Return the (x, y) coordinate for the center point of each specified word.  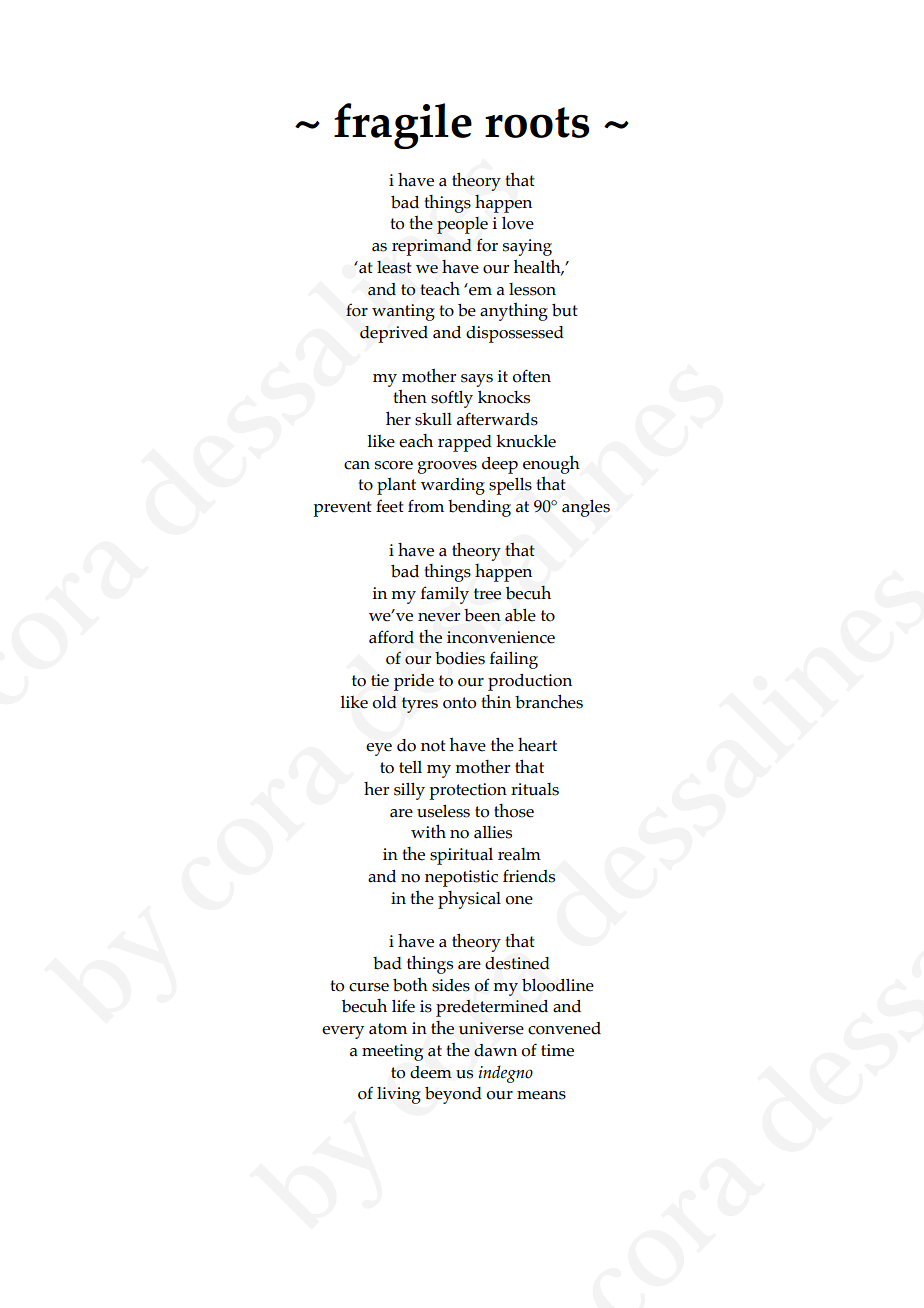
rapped (465, 443)
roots (537, 122)
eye (379, 749)
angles (586, 508)
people (462, 225)
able (520, 615)
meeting (392, 1052)
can (357, 465)
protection (468, 791)
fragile (403, 126)
